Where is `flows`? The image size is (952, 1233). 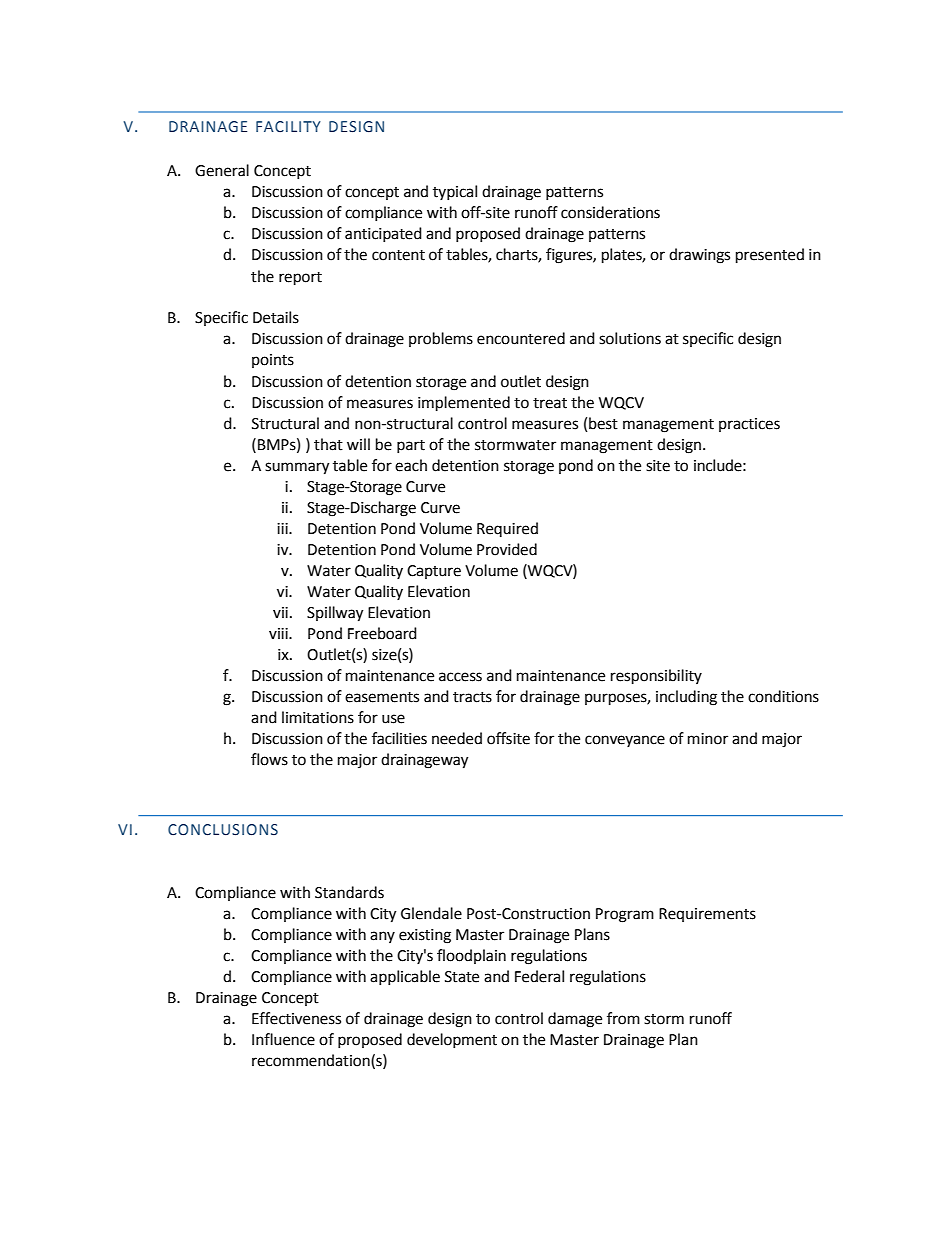 flows is located at coordinates (269, 759).
